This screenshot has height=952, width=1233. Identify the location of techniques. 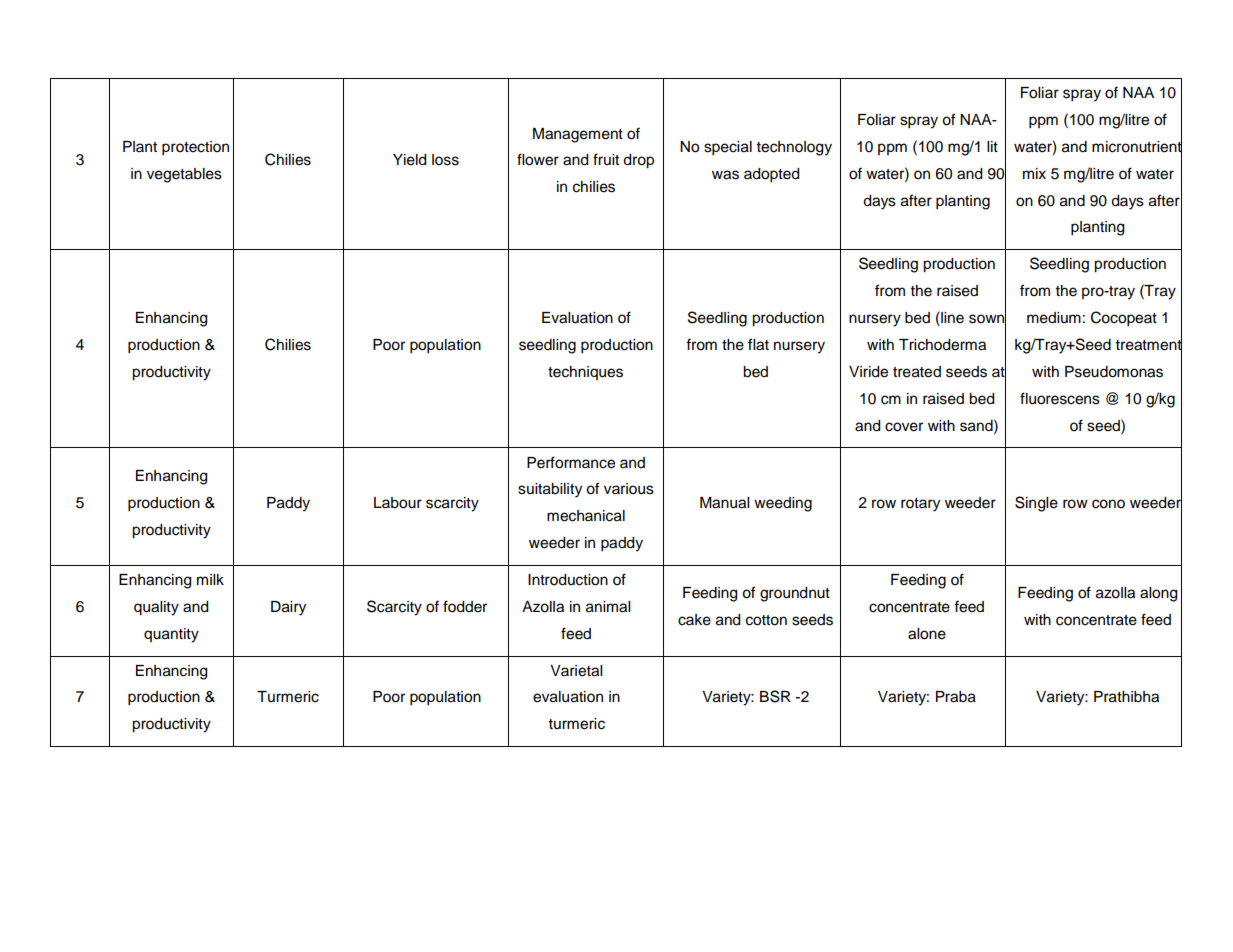
(585, 373).
